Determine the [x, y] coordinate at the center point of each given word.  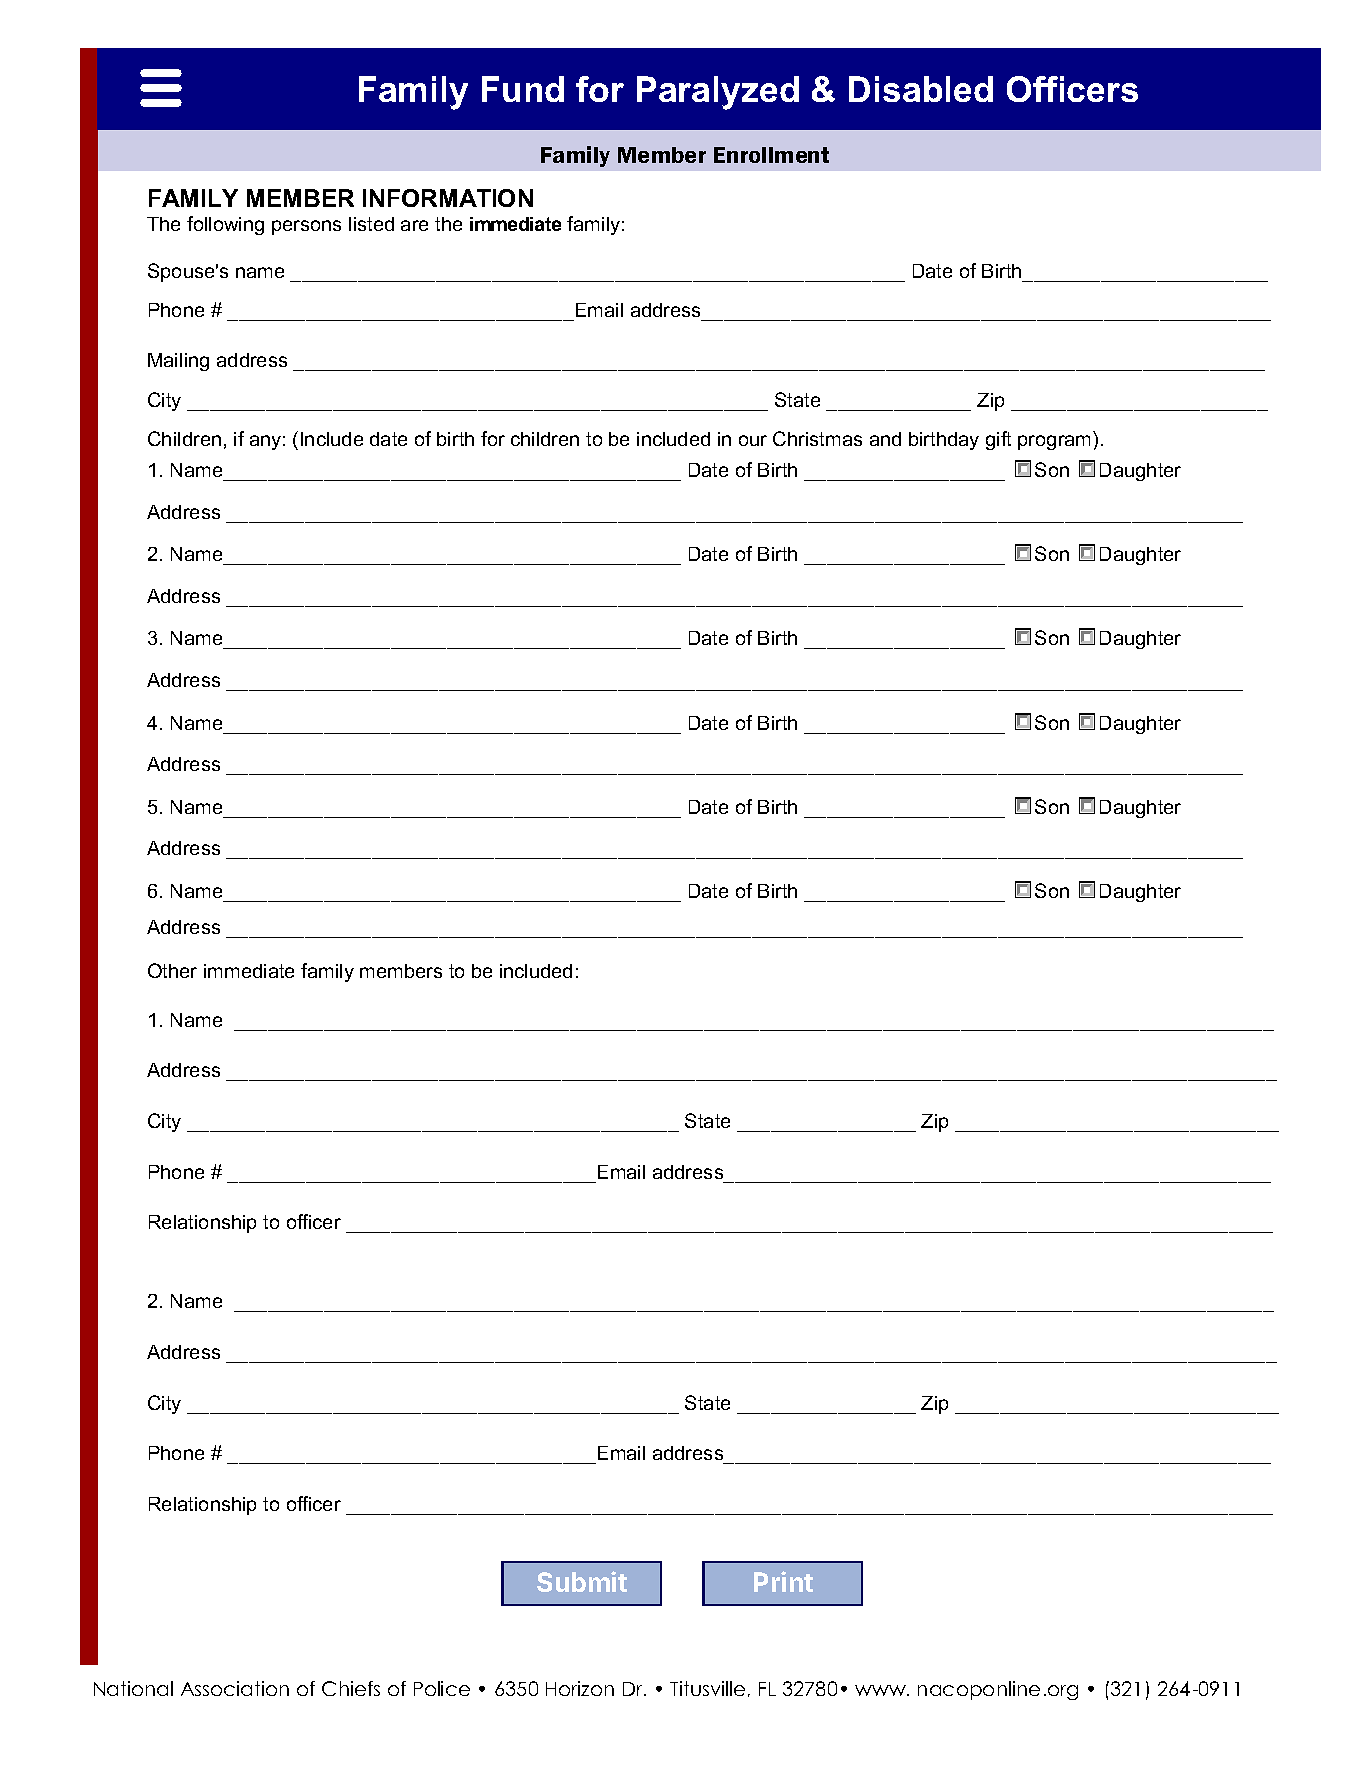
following [225, 225]
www [881, 1690]
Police [442, 1688]
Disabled [921, 89]
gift [998, 440]
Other [172, 970]
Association [235, 1688]
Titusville [707, 1688]
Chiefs [351, 1688]
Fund [523, 89]
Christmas [817, 438]
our [753, 440]
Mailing [178, 362]
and [885, 439]
